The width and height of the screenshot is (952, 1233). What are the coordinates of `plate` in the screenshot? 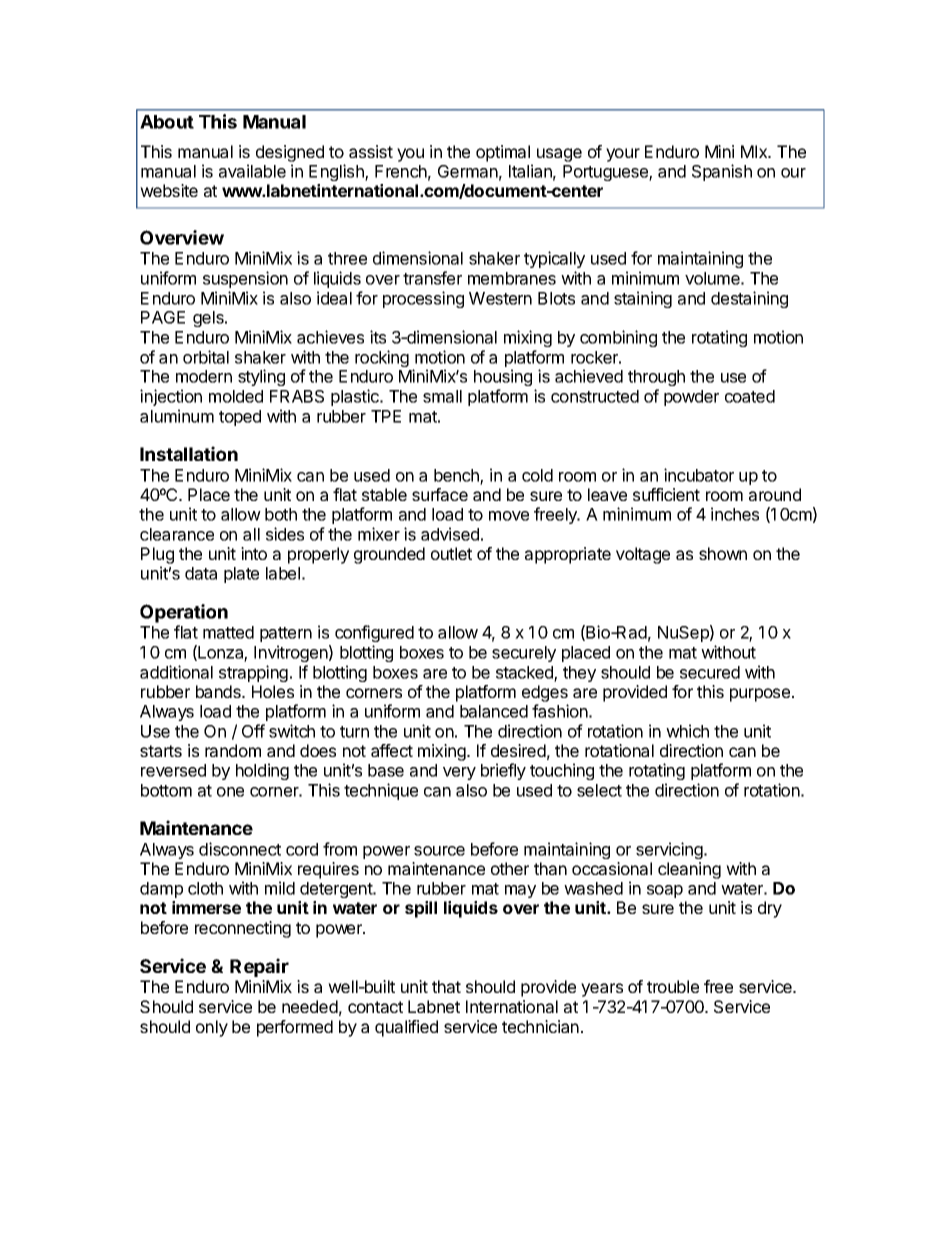 It's located at (241, 575).
